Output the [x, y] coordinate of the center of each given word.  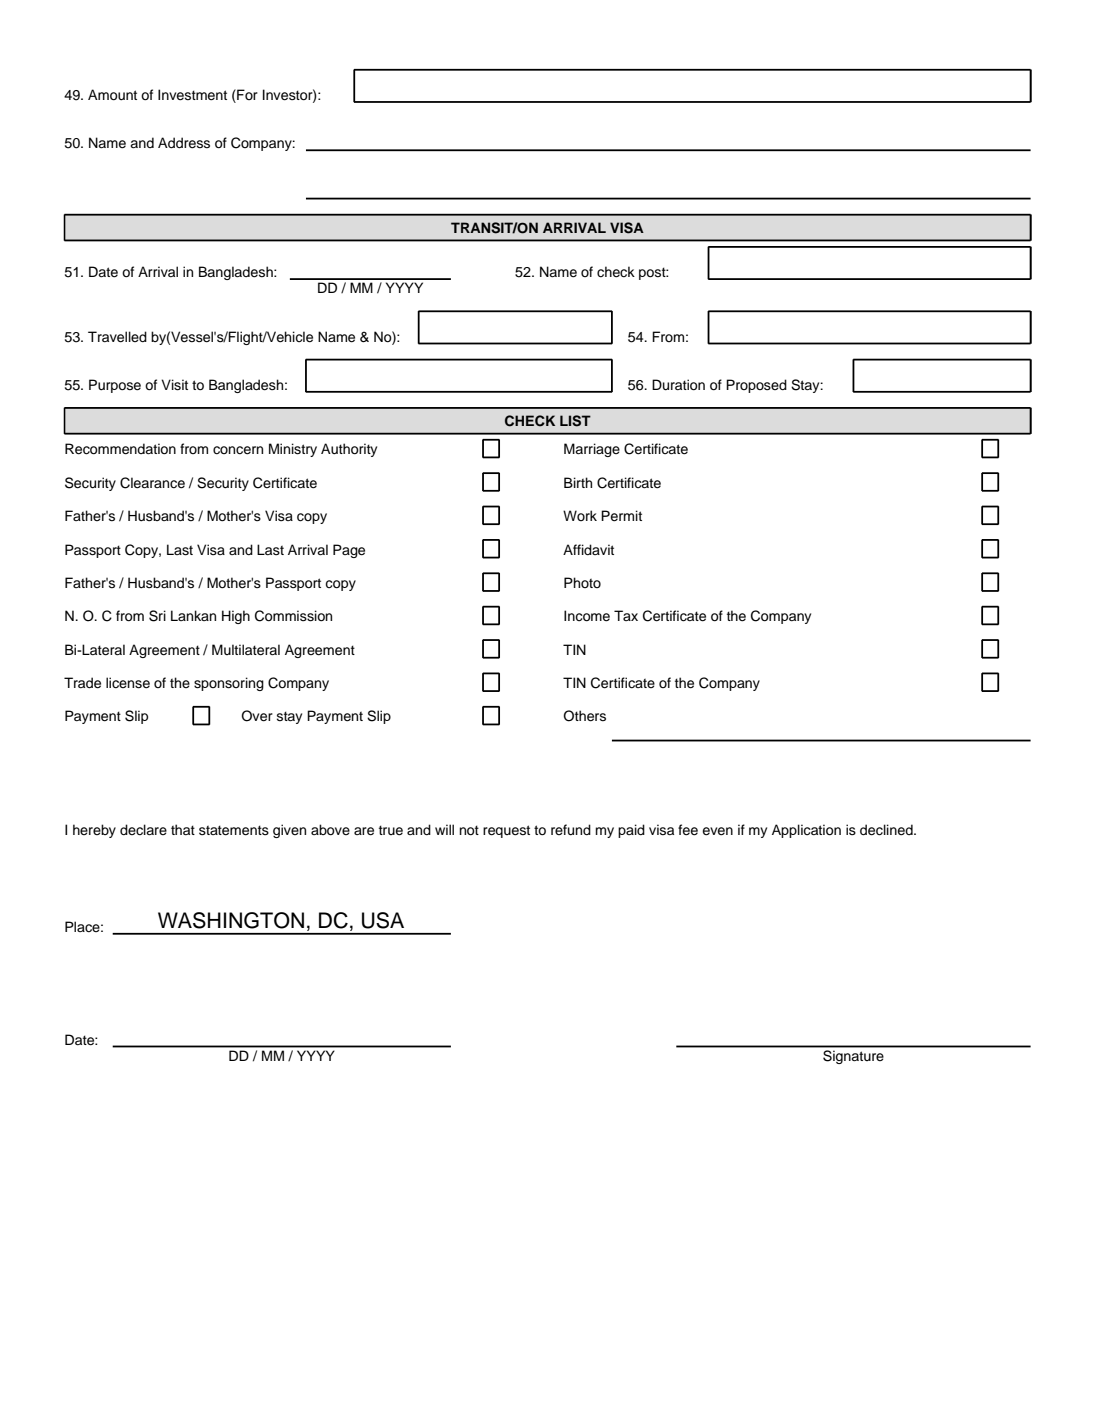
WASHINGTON [231, 920]
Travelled [117, 337]
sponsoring [229, 684]
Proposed [756, 386]
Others [584, 716]
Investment [192, 95]
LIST [575, 421]
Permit [621, 516]
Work [580, 515]
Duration [678, 385]
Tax [626, 615]
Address [184, 143]
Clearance [152, 483]
